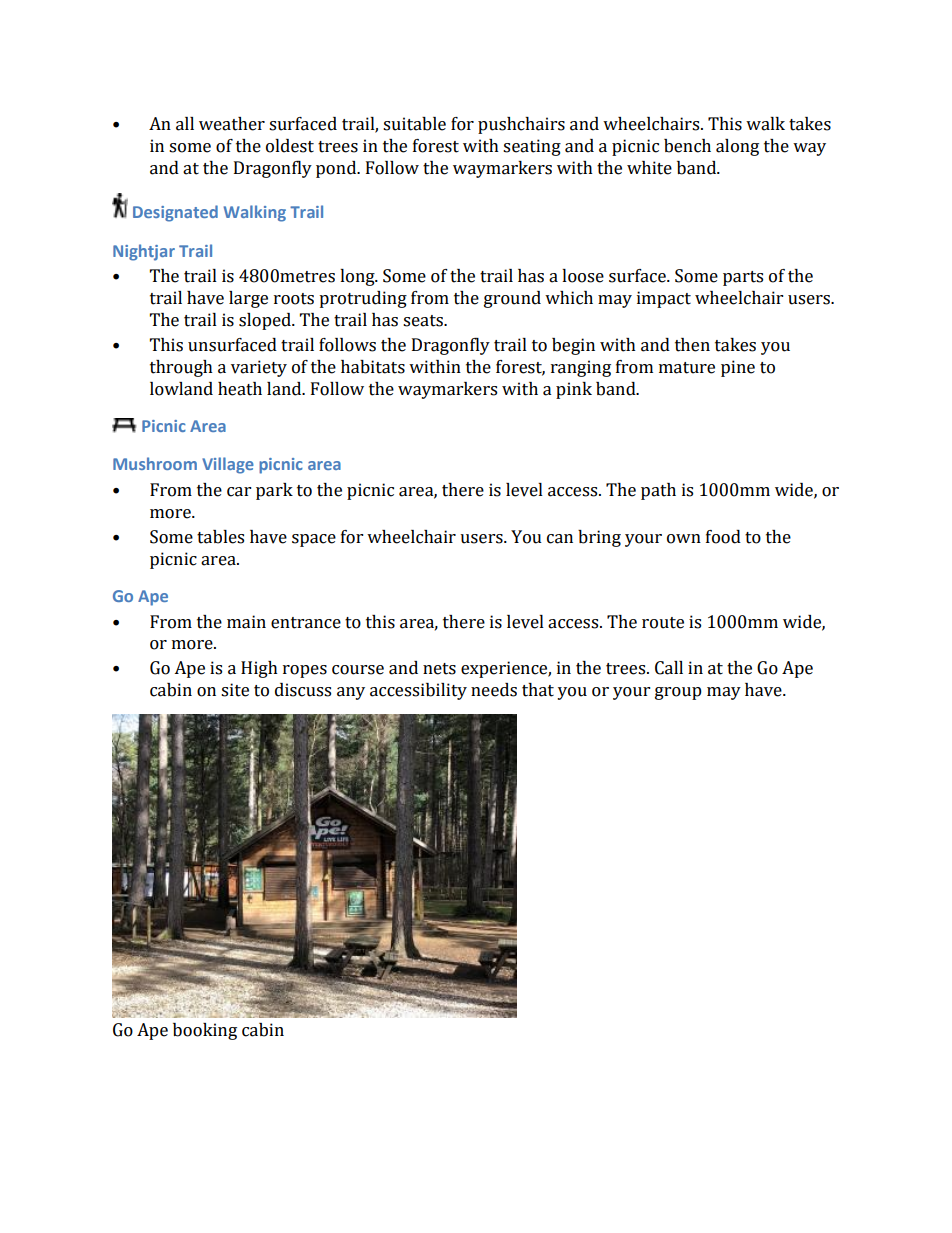 The height and width of the image is (1233, 952). I want to click on group, so click(678, 693).
